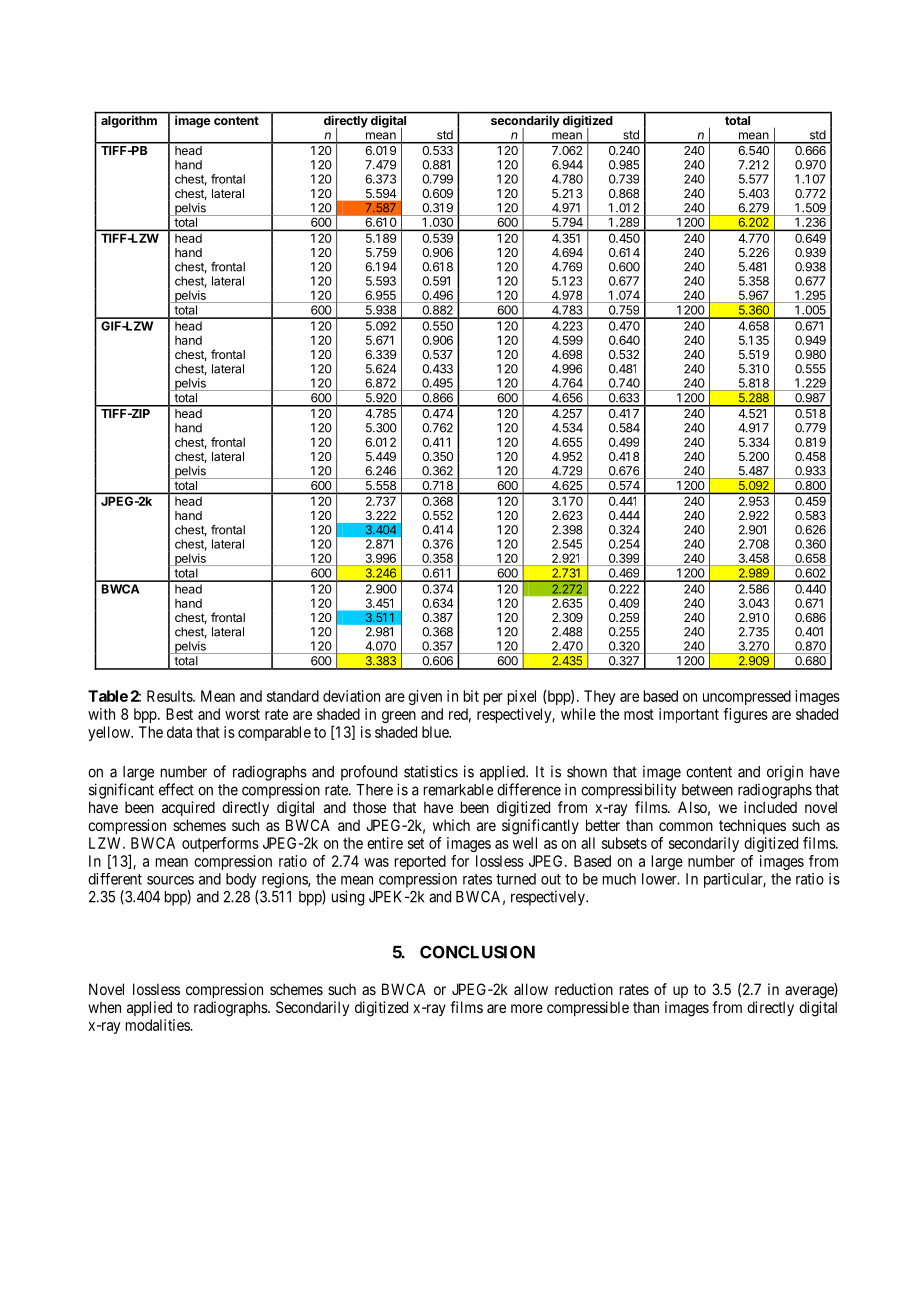 This screenshot has height=1308, width=924. What do you see at coordinates (293, 696) in the screenshot?
I see `standard` at bounding box center [293, 696].
